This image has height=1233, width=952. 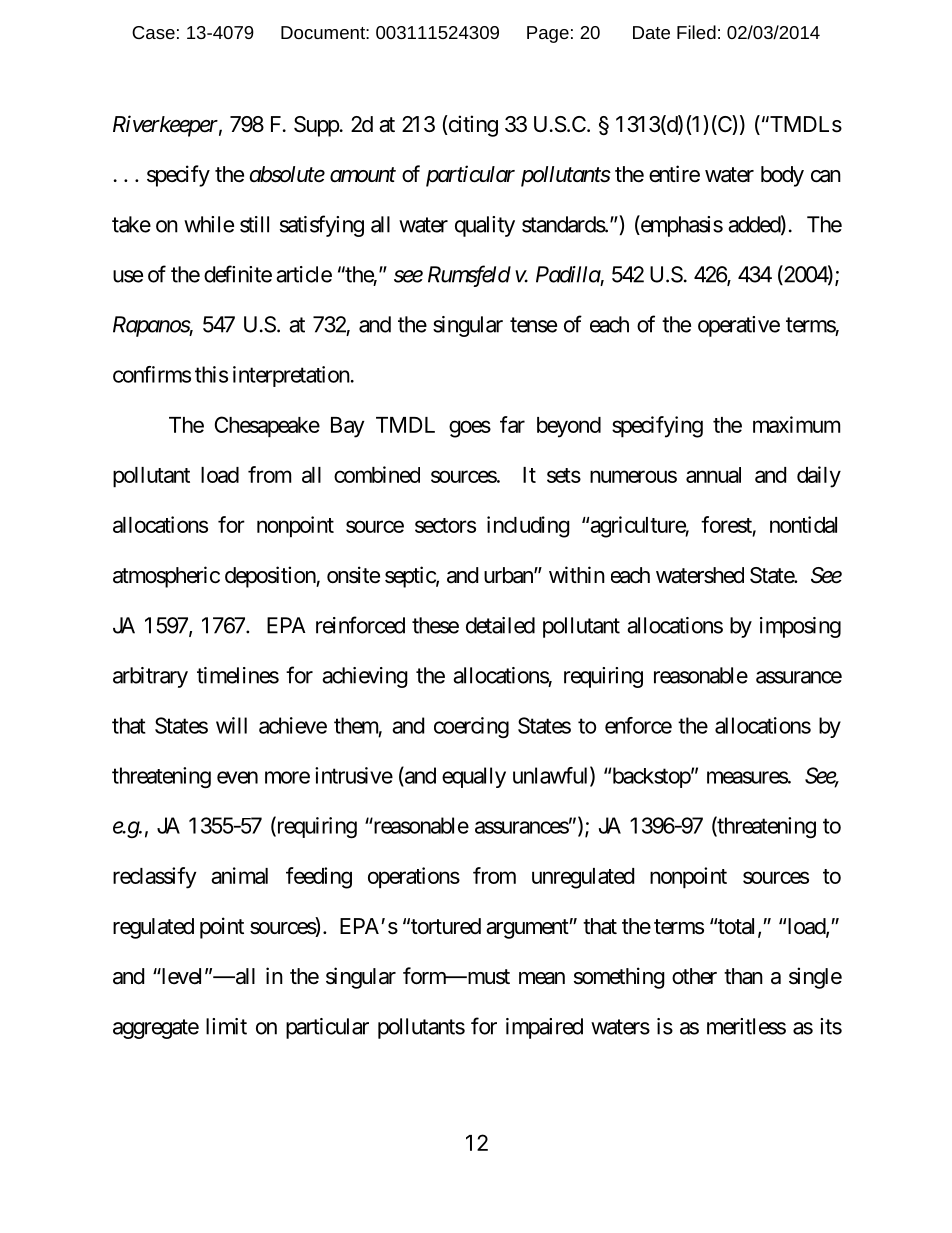 What do you see at coordinates (696, 32) in the image?
I see `Filed` at bounding box center [696, 32].
